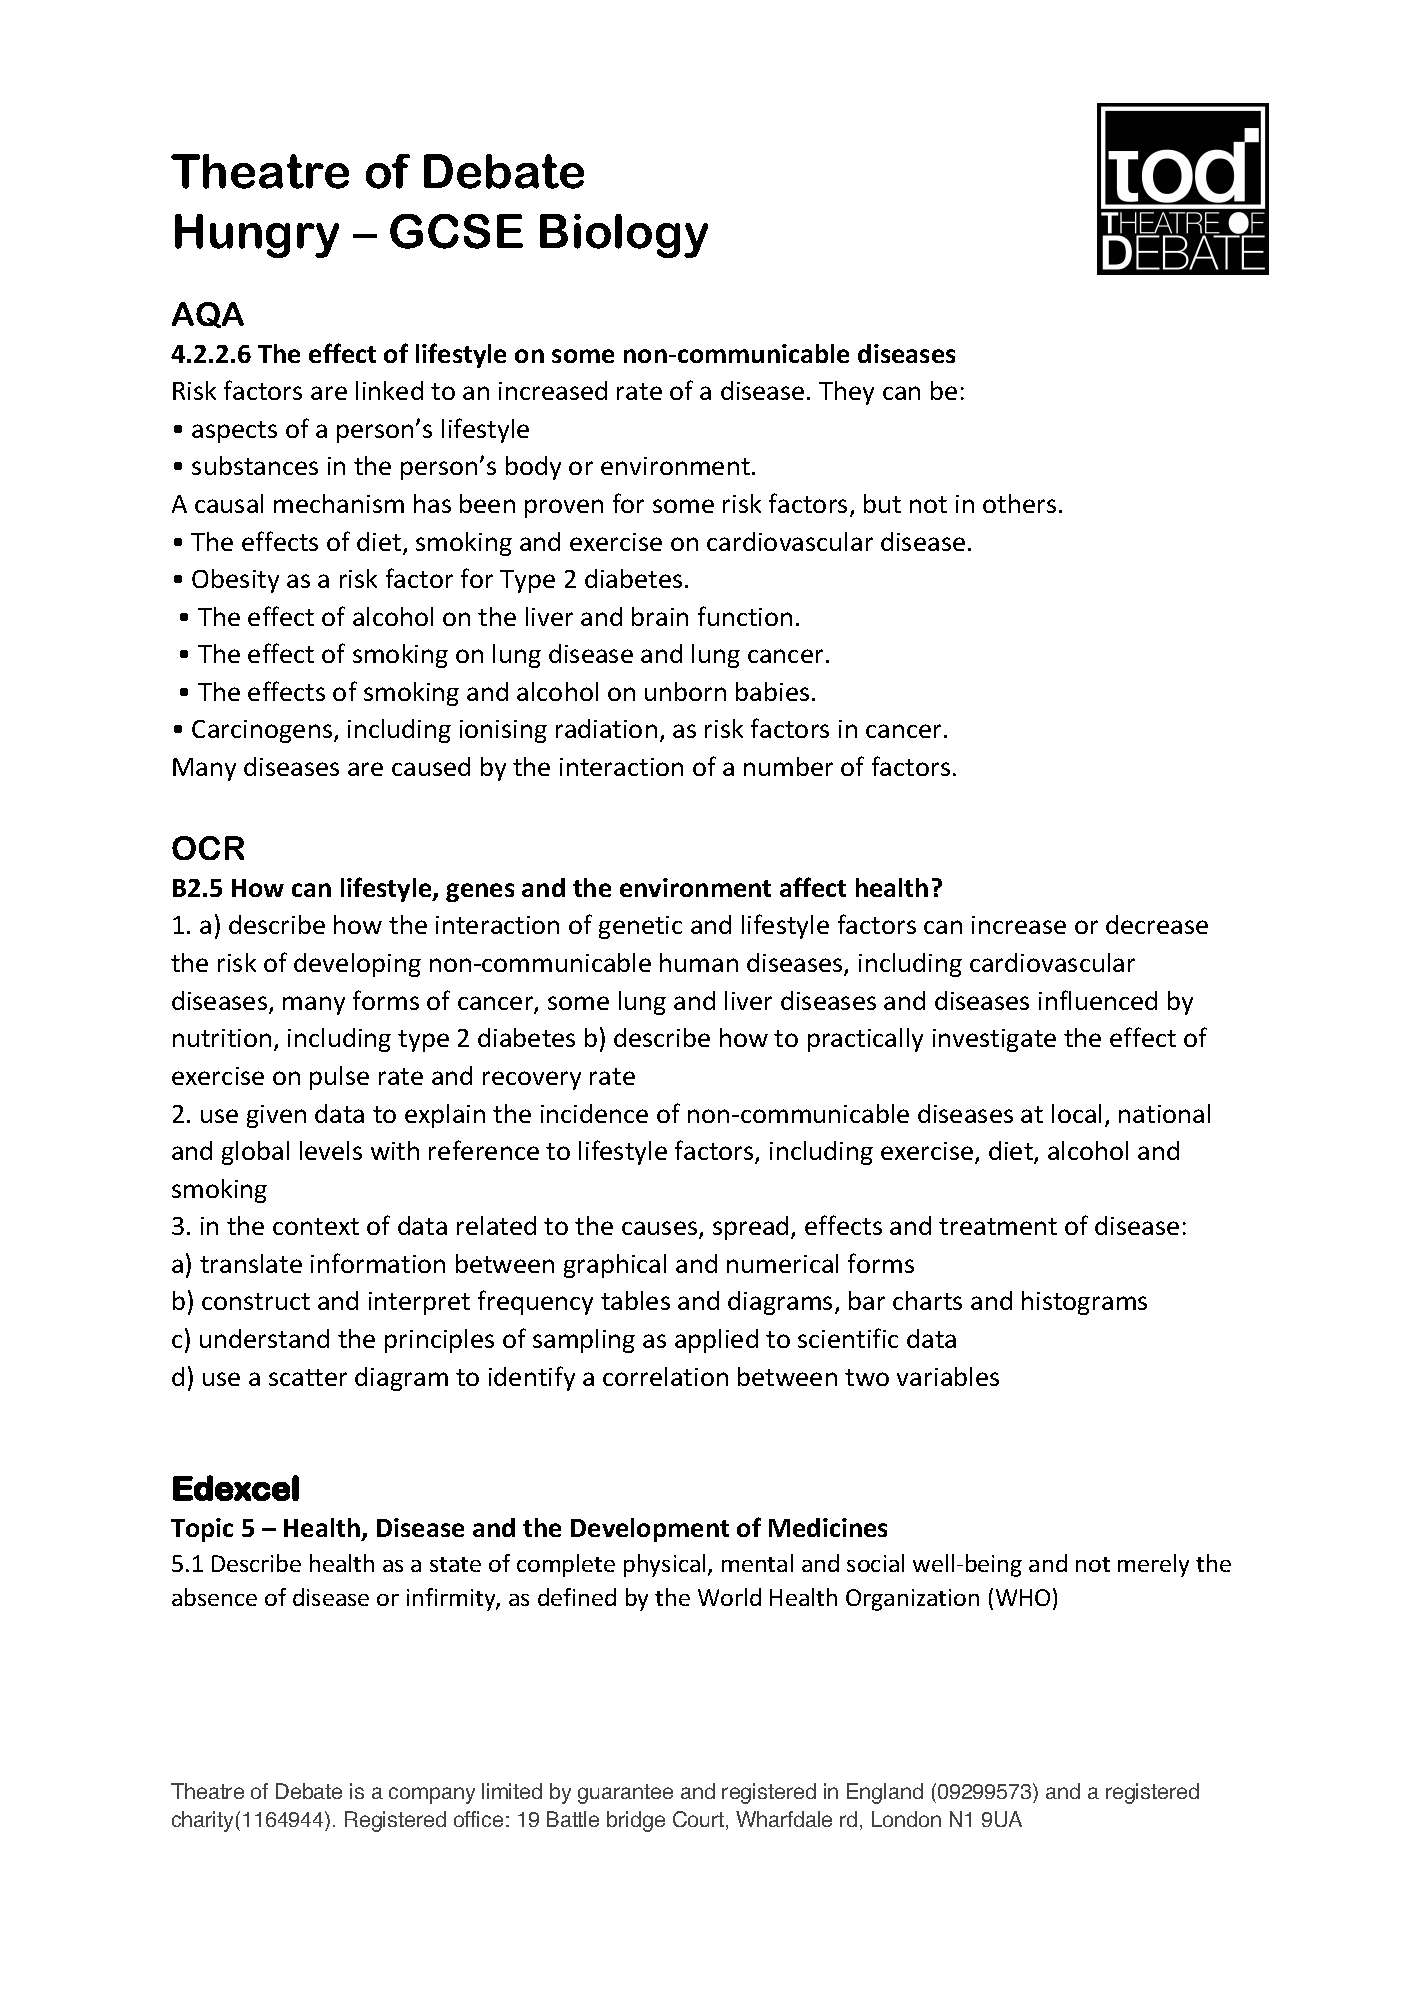  I want to click on company, so click(432, 1795).
